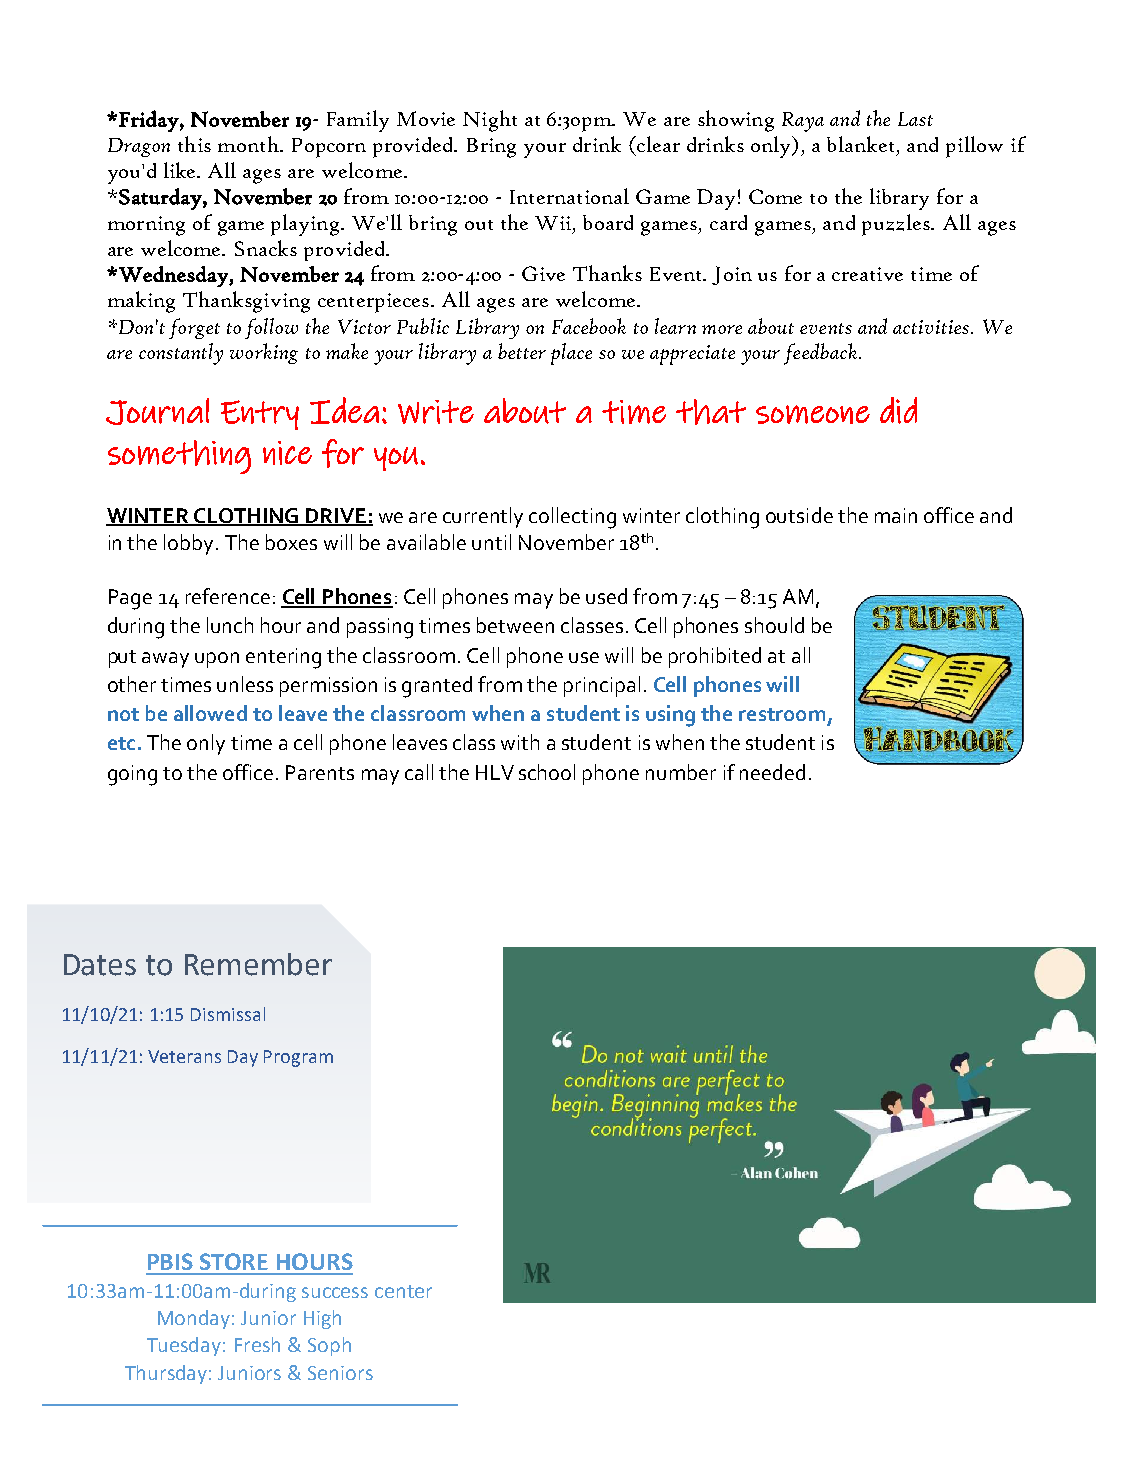 Image resolution: width=1133 pixels, height=1466 pixels. What do you see at coordinates (782, 714) in the screenshot?
I see `restroom` at bounding box center [782, 714].
